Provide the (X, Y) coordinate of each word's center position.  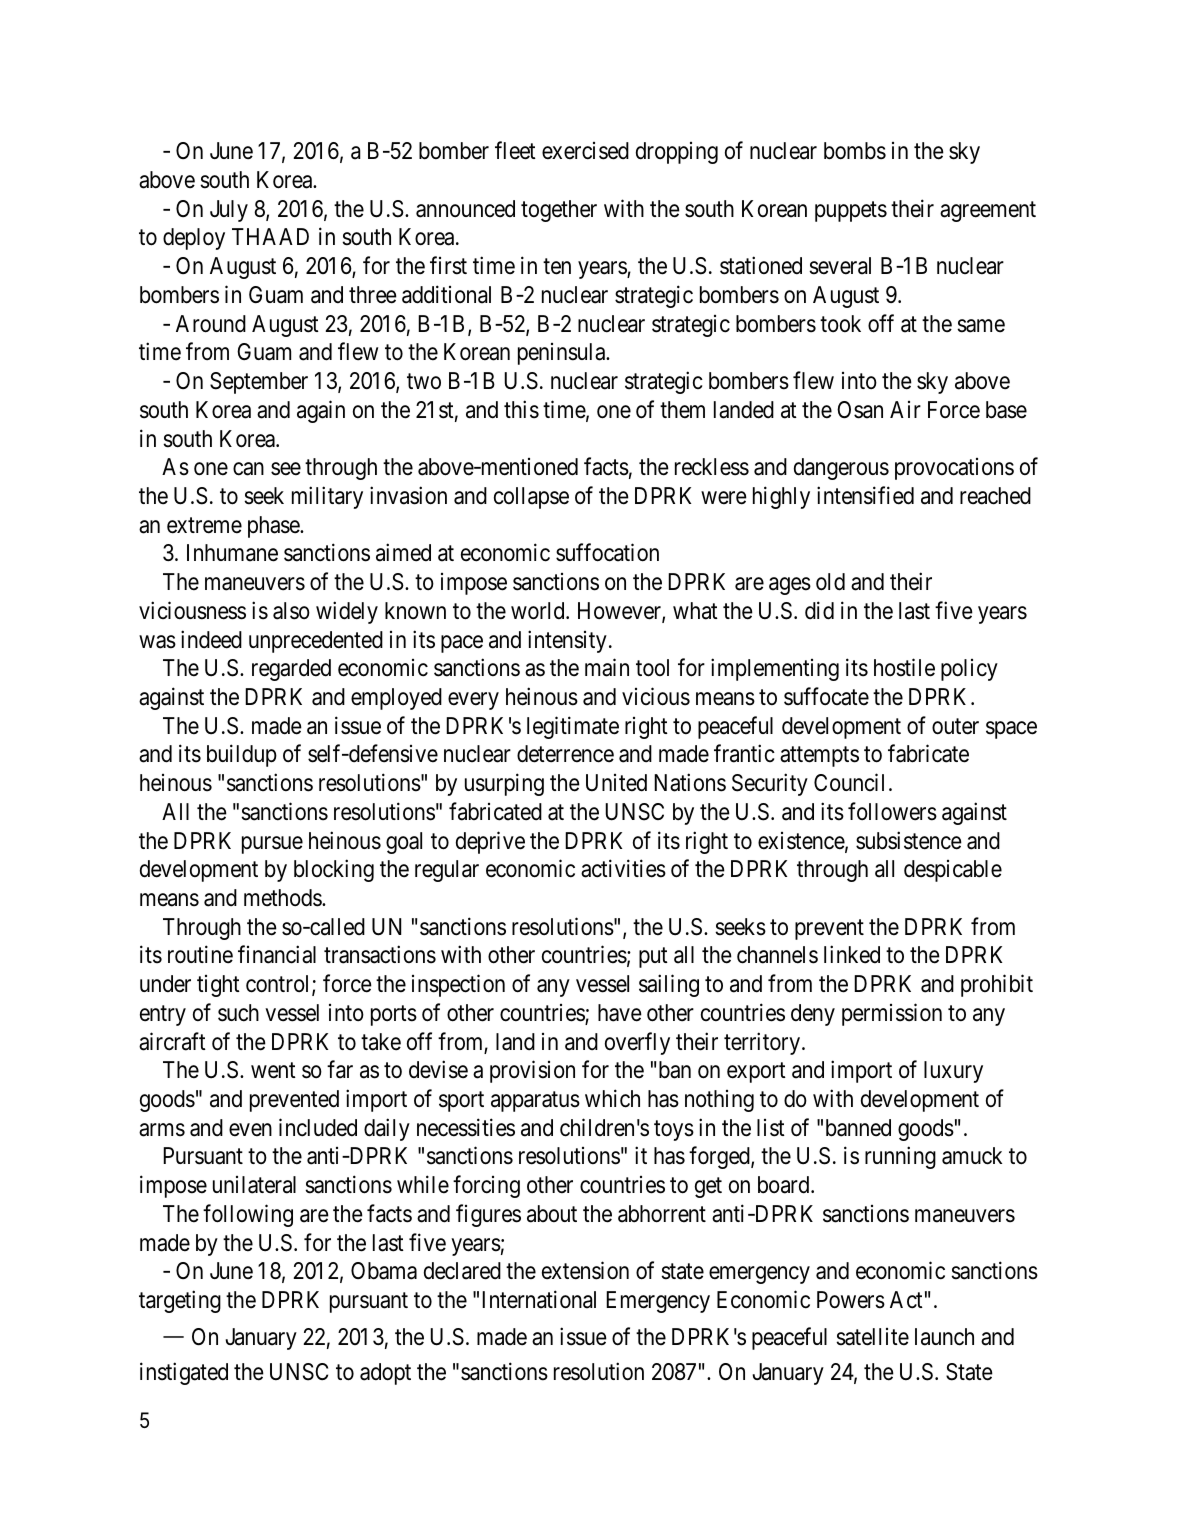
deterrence (565, 754)
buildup (242, 756)
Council (849, 782)
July (229, 211)
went (273, 1071)
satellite (872, 1337)
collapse (531, 498)
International (539, 1299)
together (559, 211)
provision (532, 1071)
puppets (851, 211)
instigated (184, 1373)
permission (892, 1014)
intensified (865, 495)
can (248, 469)
